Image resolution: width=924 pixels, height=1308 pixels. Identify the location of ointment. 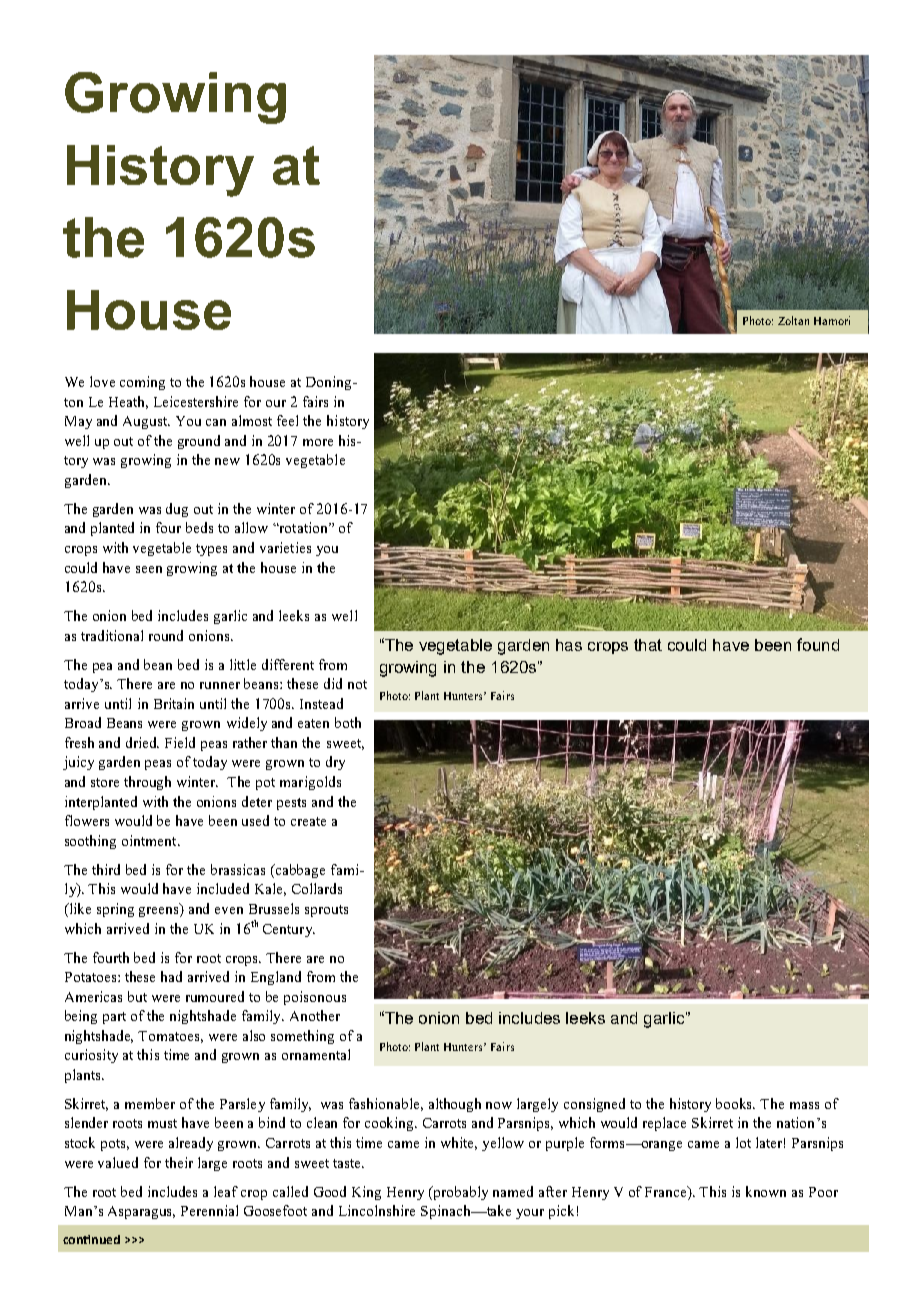
(150, 840).
